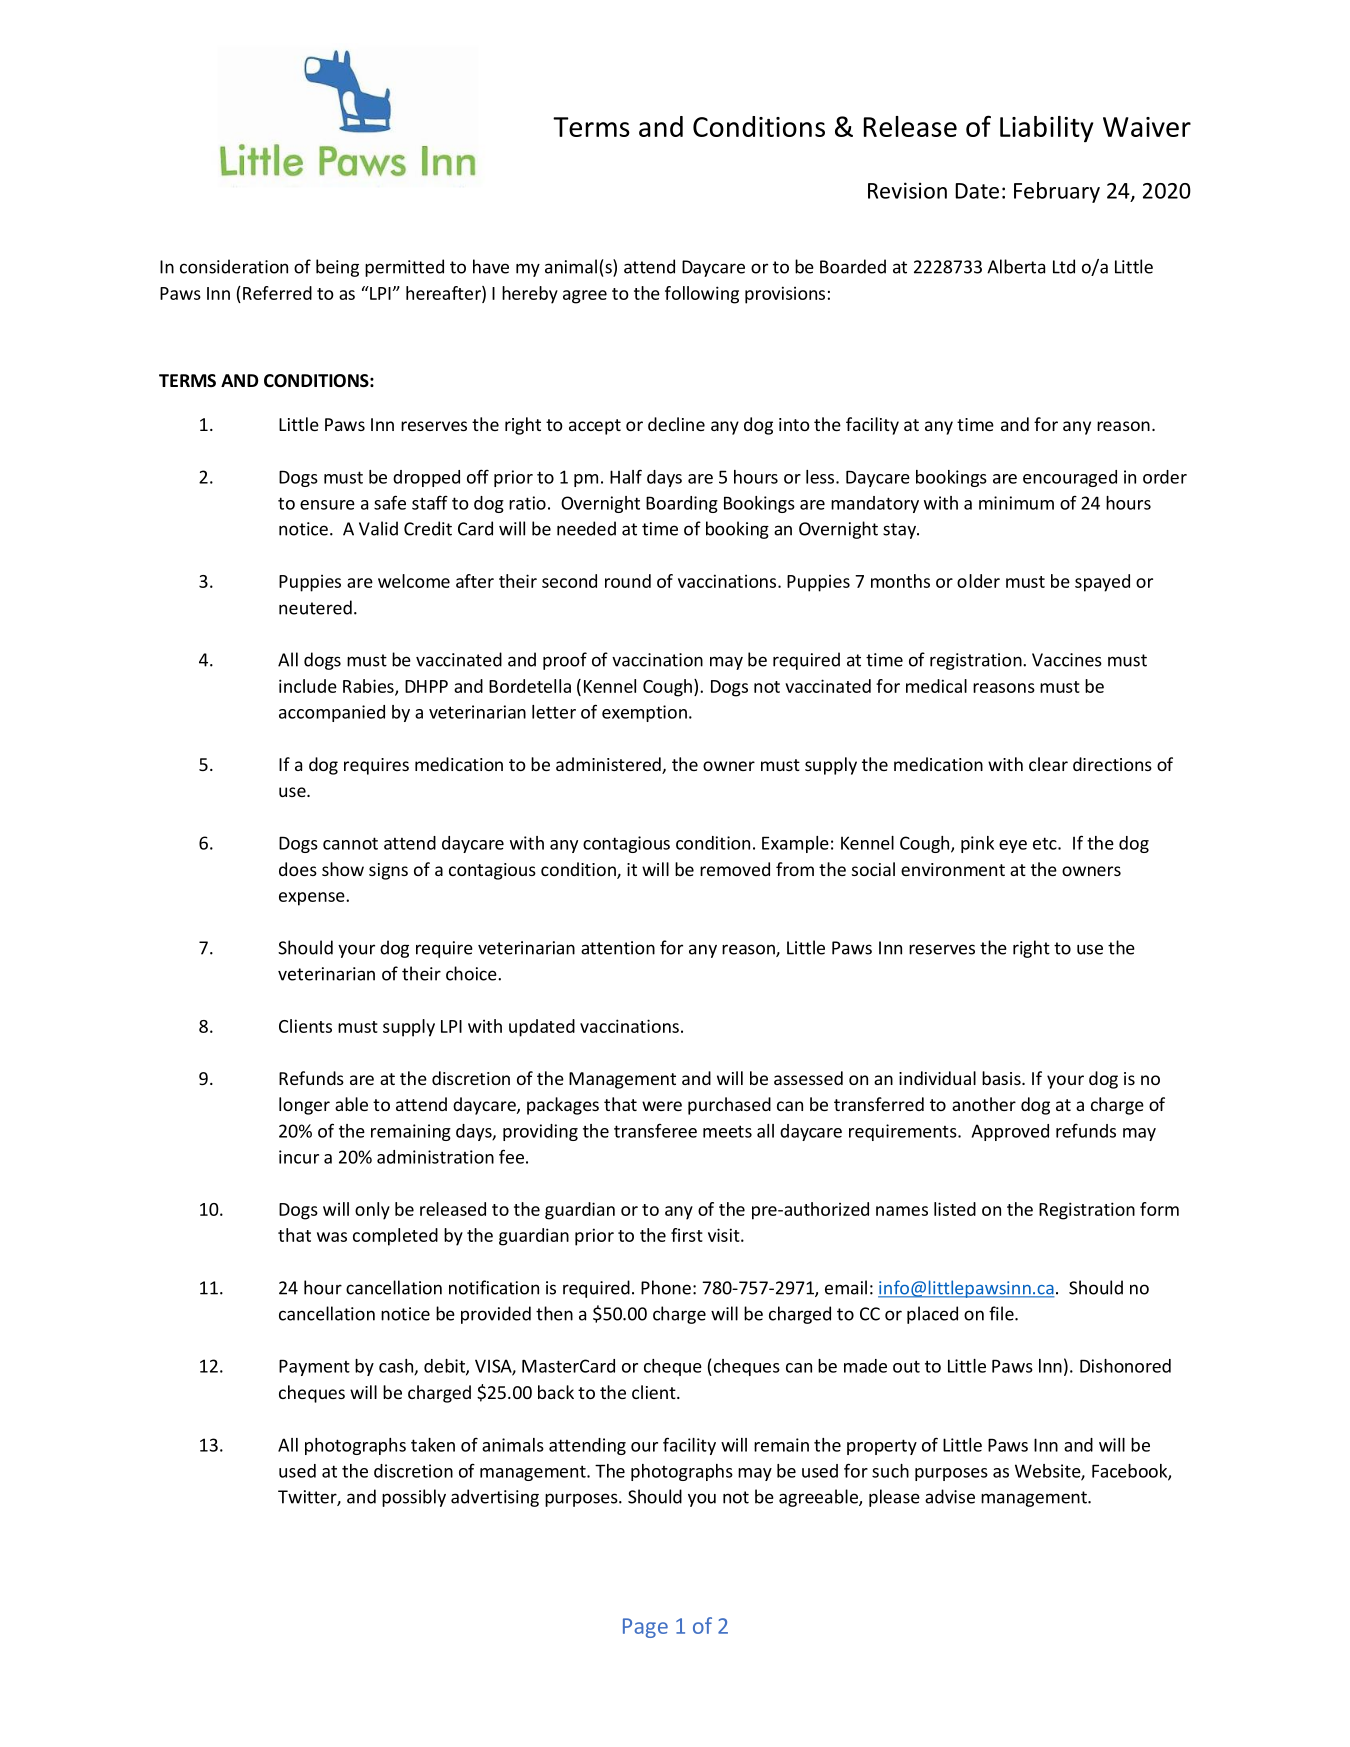  Describe the element at coordinates (304, 1106) in the document. I see `longer` at that location.
